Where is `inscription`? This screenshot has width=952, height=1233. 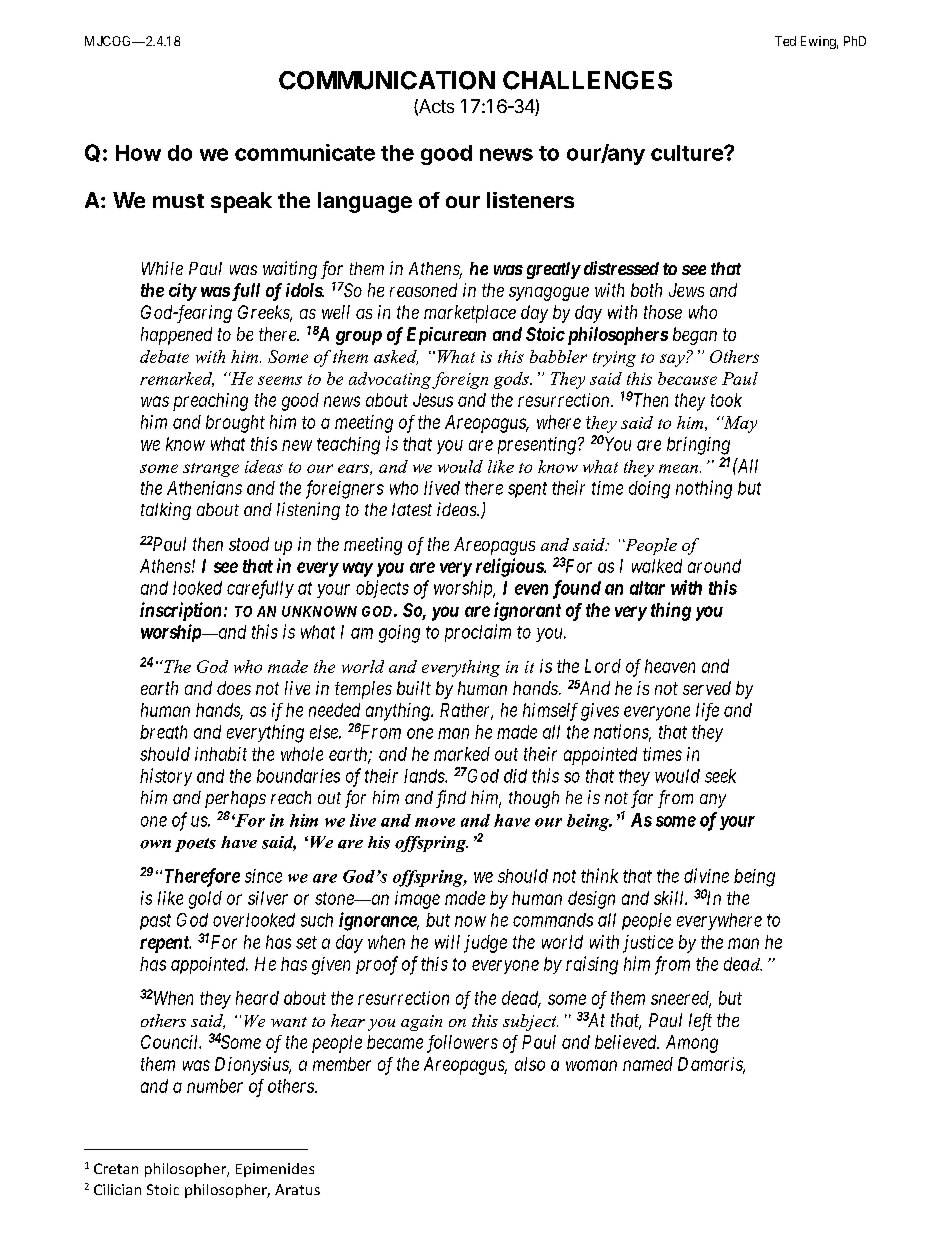
inscription is located at coordinates (180, 611).
